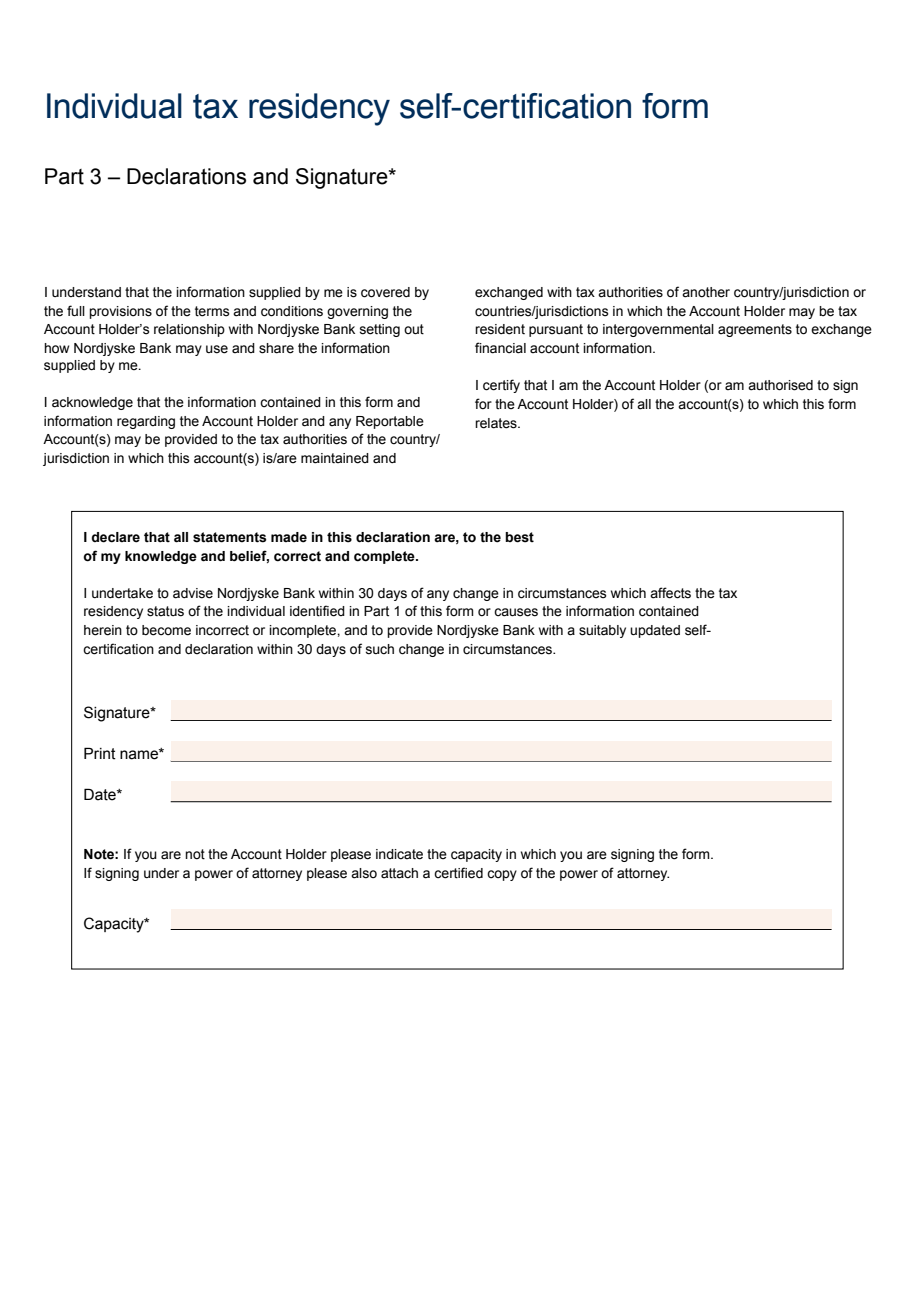 The width and height of the screenshot is (924, 1308). Describe the element at coordinates (380, 649) in the screenshot. I see `such` at that location.
